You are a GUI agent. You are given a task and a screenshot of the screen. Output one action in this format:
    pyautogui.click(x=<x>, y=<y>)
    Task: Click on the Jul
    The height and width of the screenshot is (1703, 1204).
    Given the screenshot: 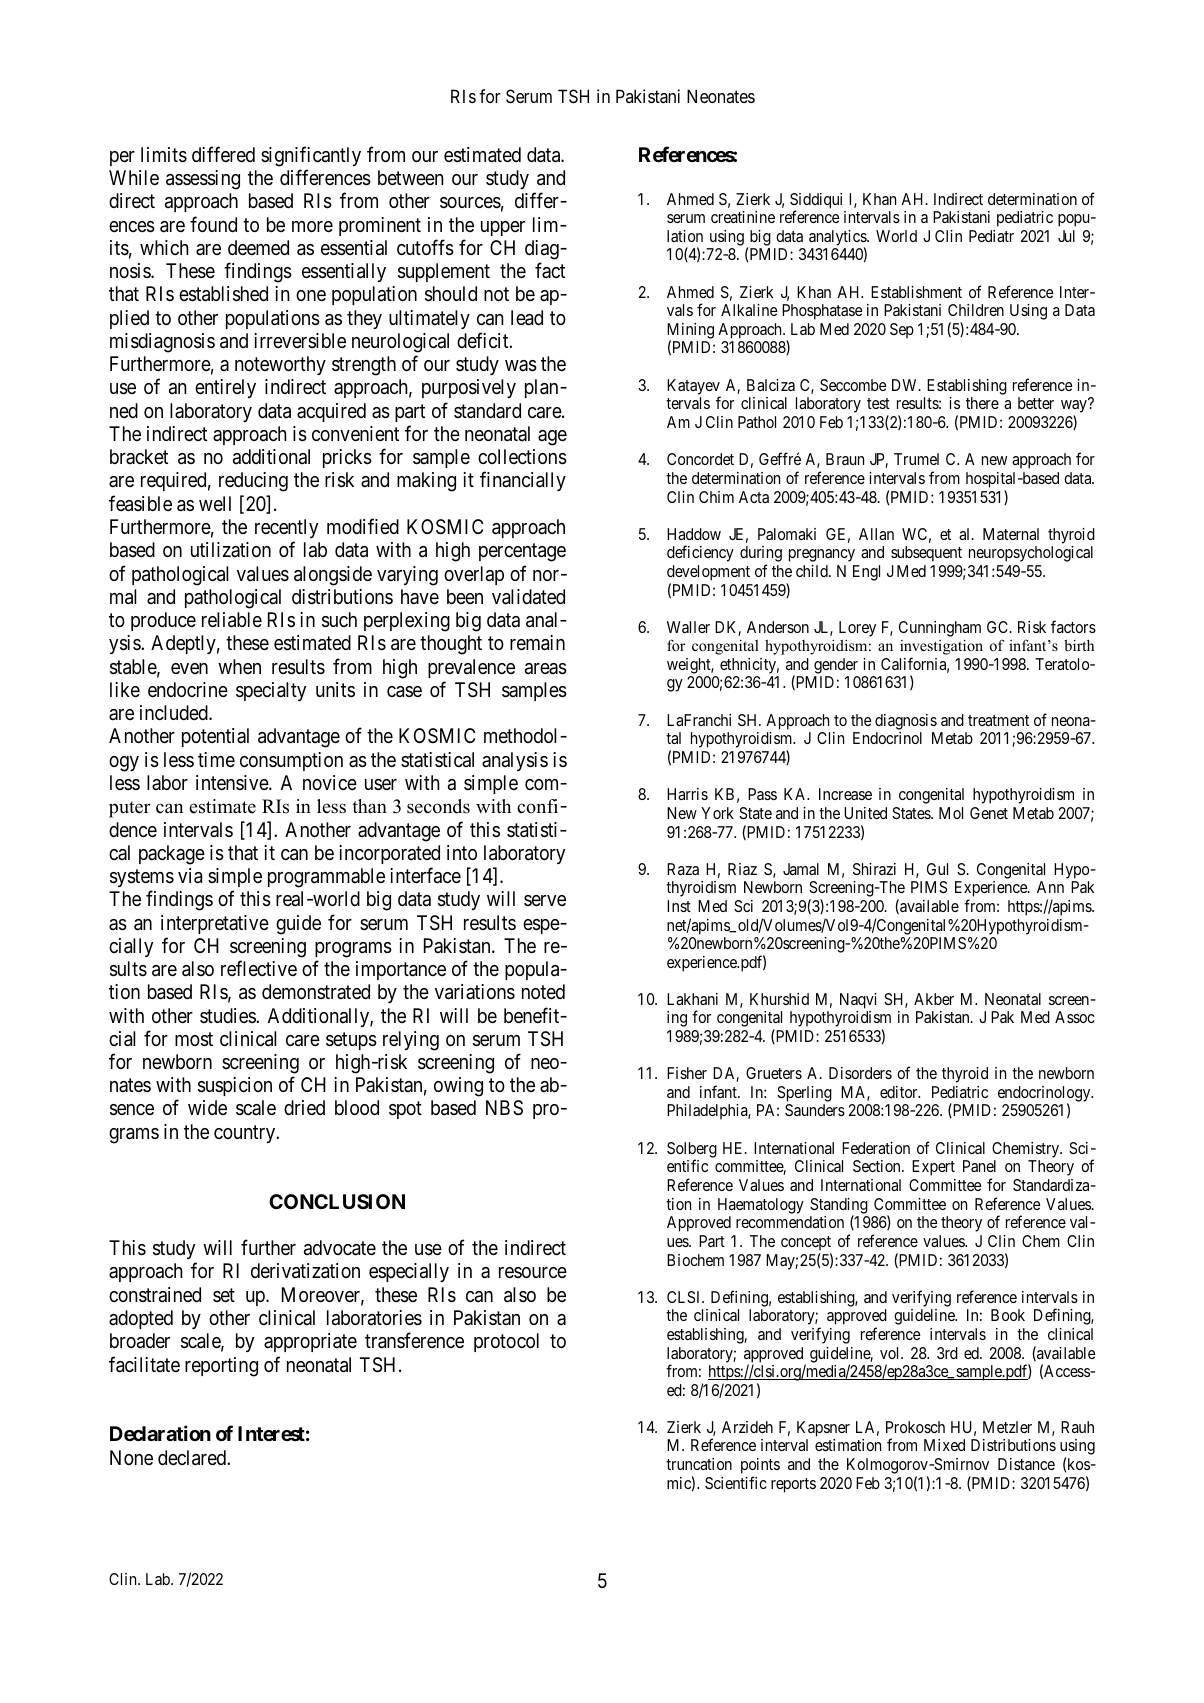 What is the action you would take?
    pyautogui.click(x=1066, y=236)
